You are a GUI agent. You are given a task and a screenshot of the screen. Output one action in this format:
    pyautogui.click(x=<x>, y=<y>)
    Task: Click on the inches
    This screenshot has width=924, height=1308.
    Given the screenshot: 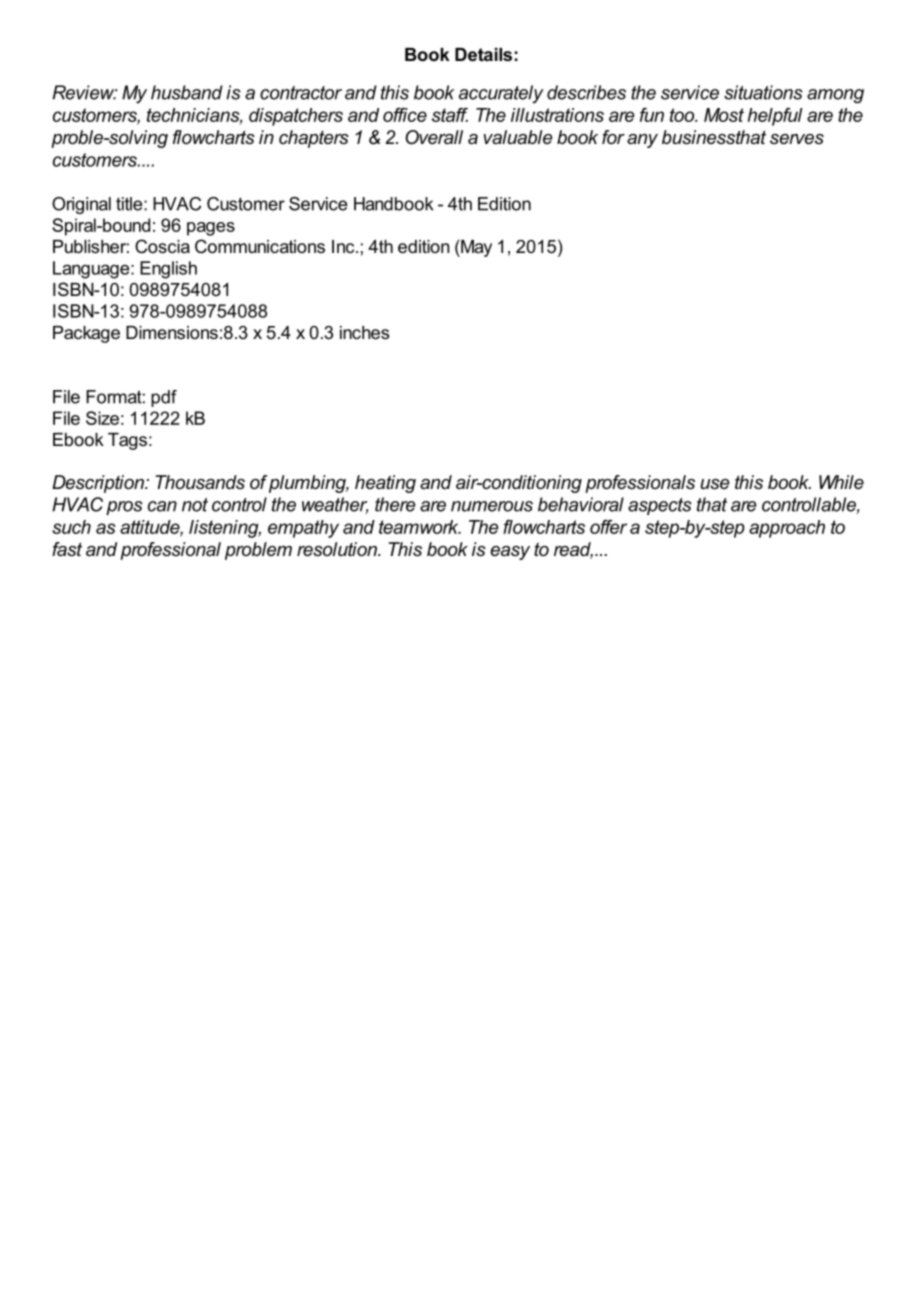 What is the action you would take?
    pyautogui.click(x=364, y=332)
